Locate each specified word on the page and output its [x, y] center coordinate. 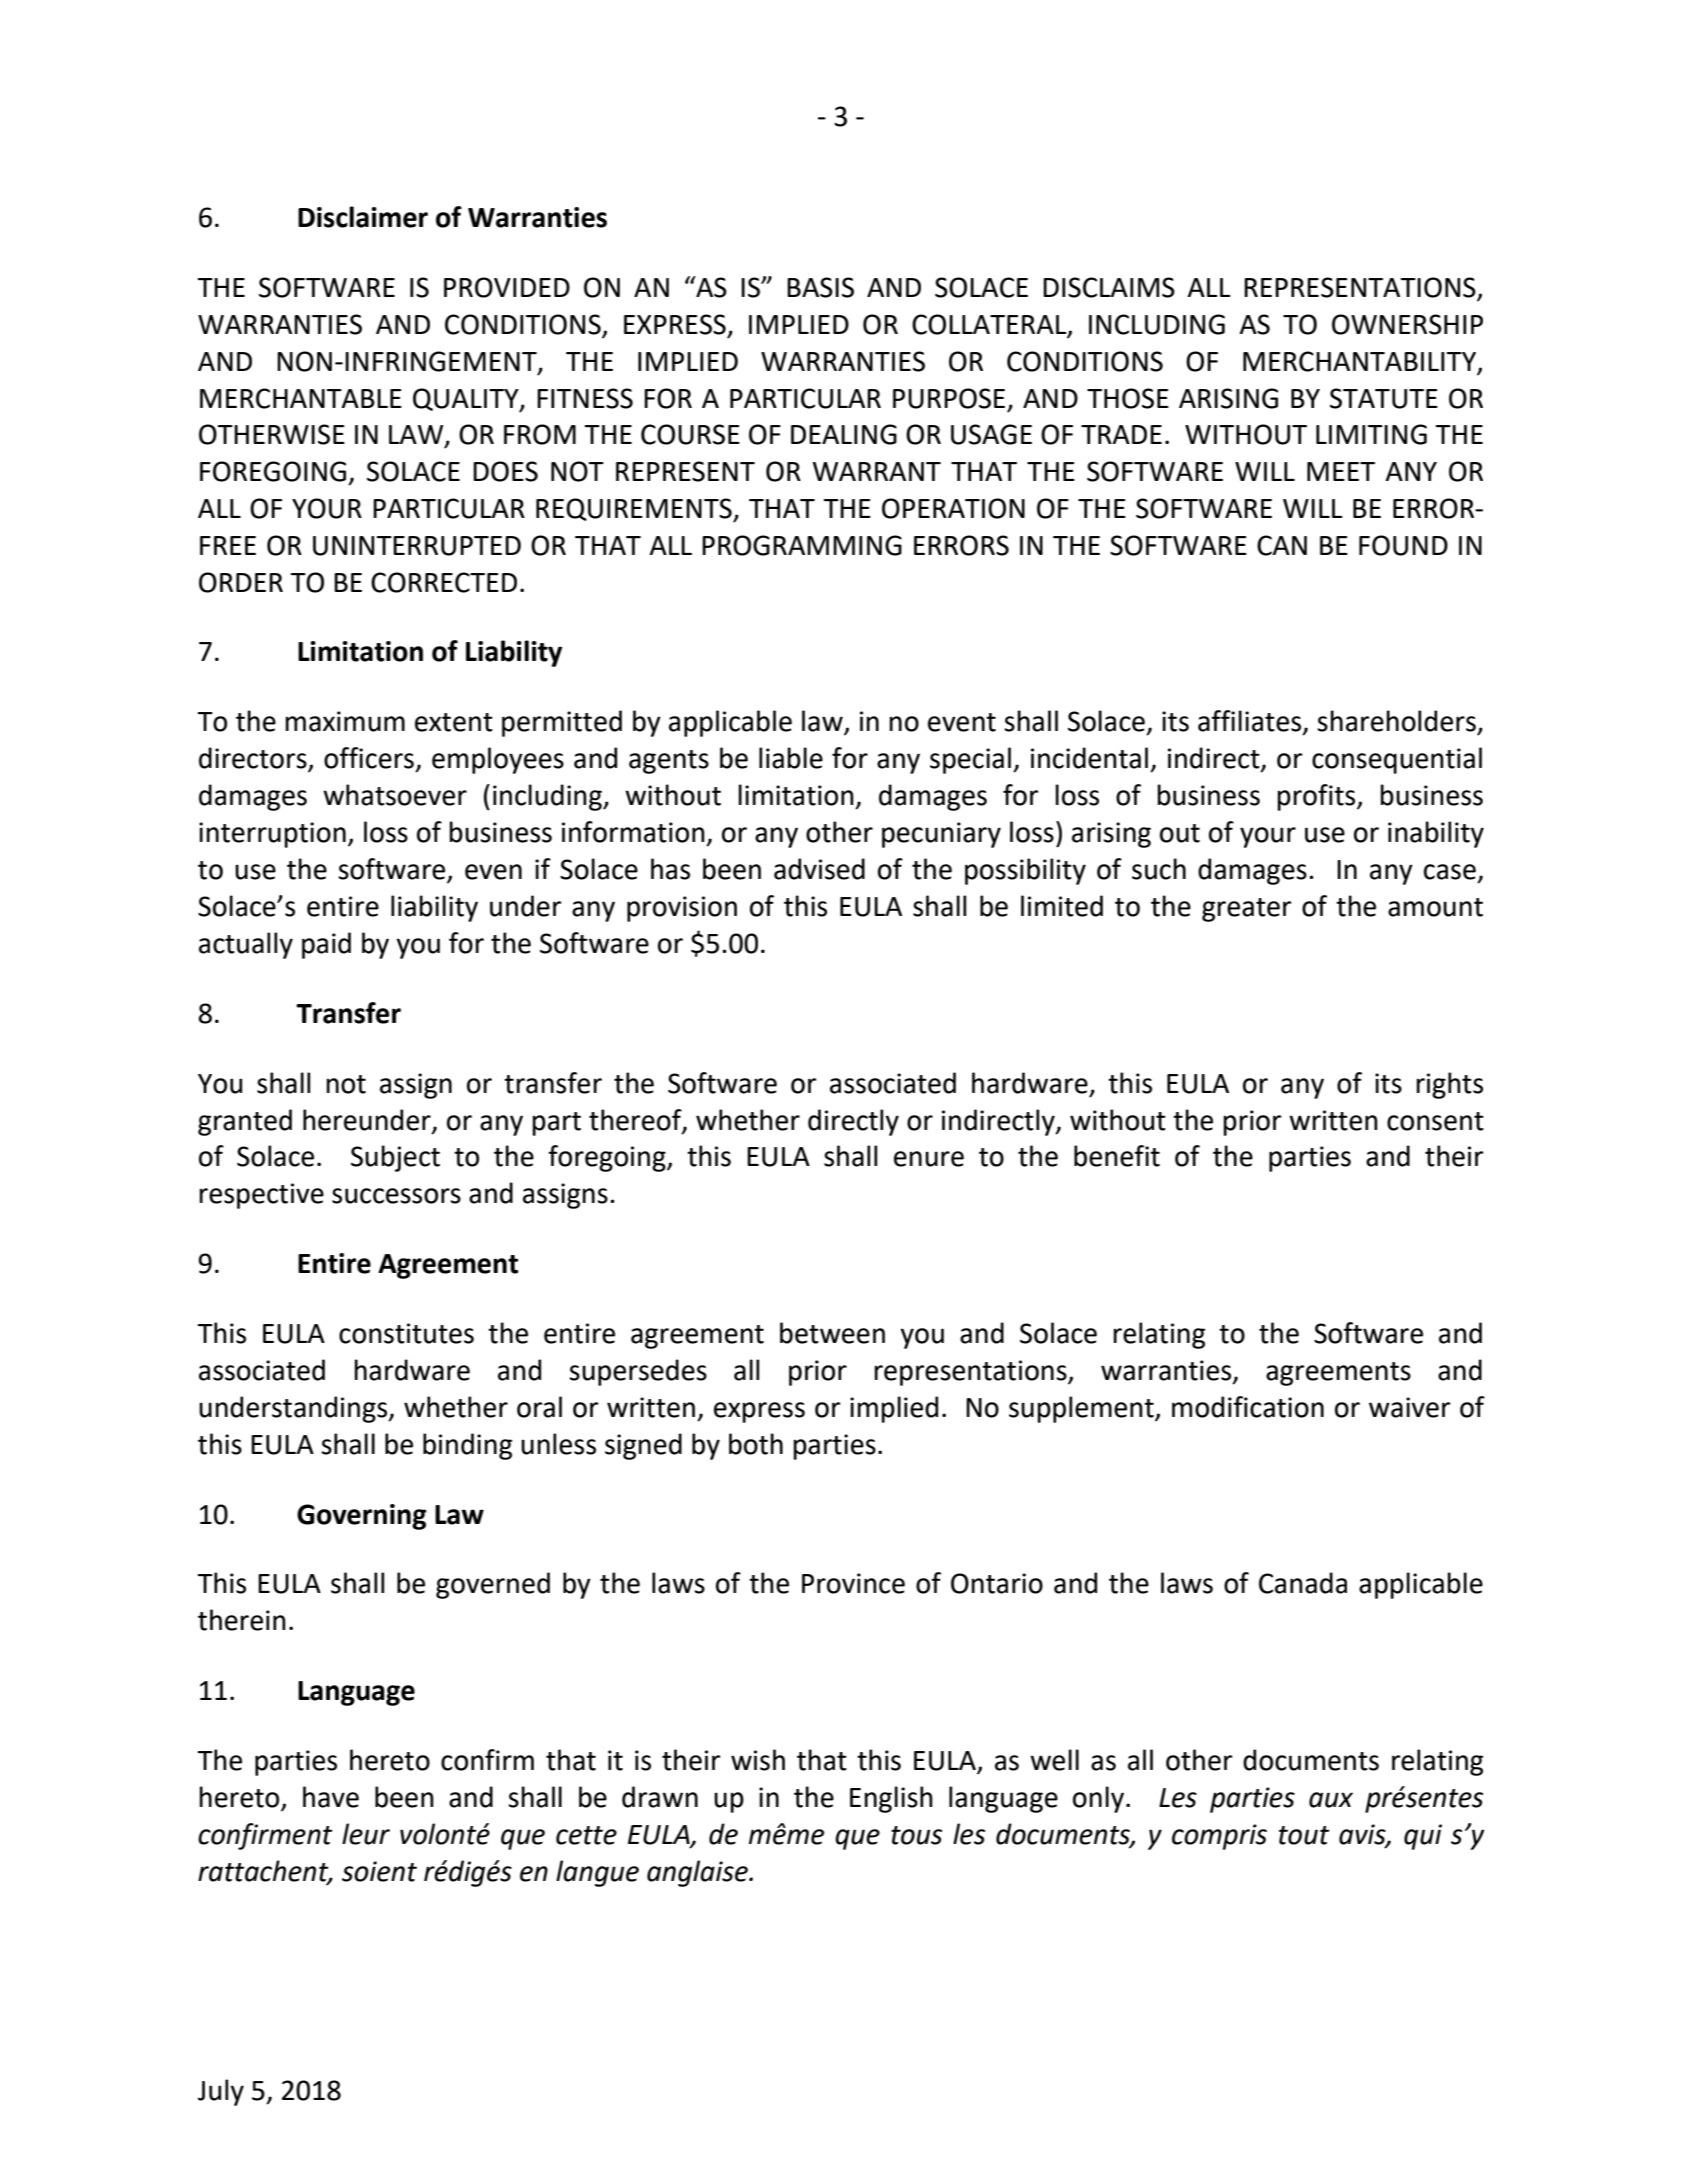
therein [242, 1620]
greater [1246, 910]
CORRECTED [444, 582]
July [221, 2092]
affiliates [1251, 722]
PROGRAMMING [802, 545]
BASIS [820, 287]
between [832, 1333]
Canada [1303, 1583]
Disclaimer [363, 217]
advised [819, 869]
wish [758, 1760]
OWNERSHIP [1407, 324]
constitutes [406, 1333]
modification [1248, 1407]
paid [326, 945]
